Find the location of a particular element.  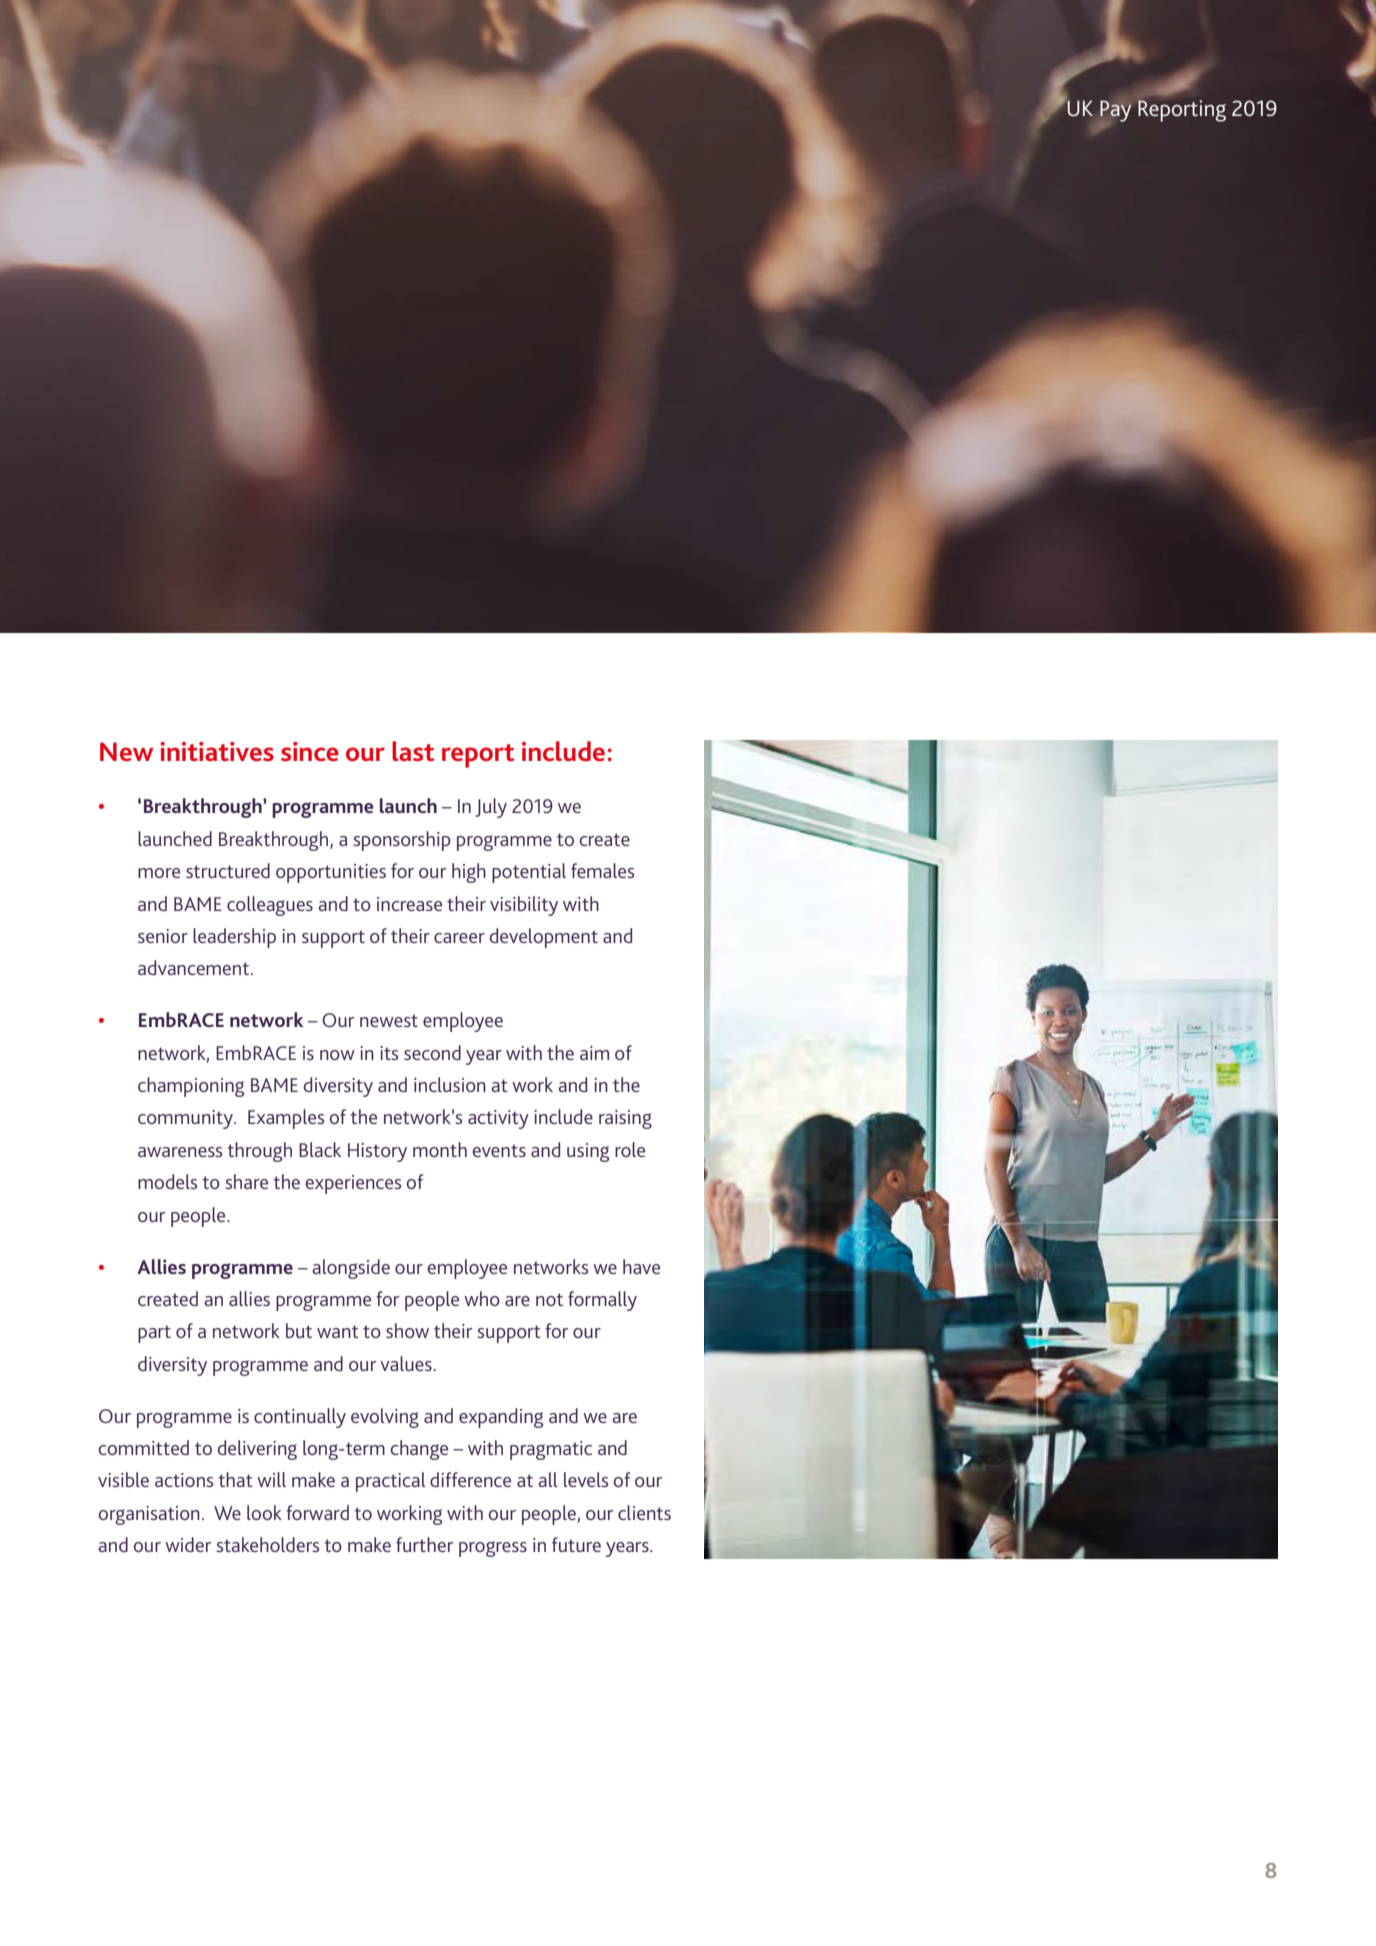

look is located at coordinates (264, 1512).
